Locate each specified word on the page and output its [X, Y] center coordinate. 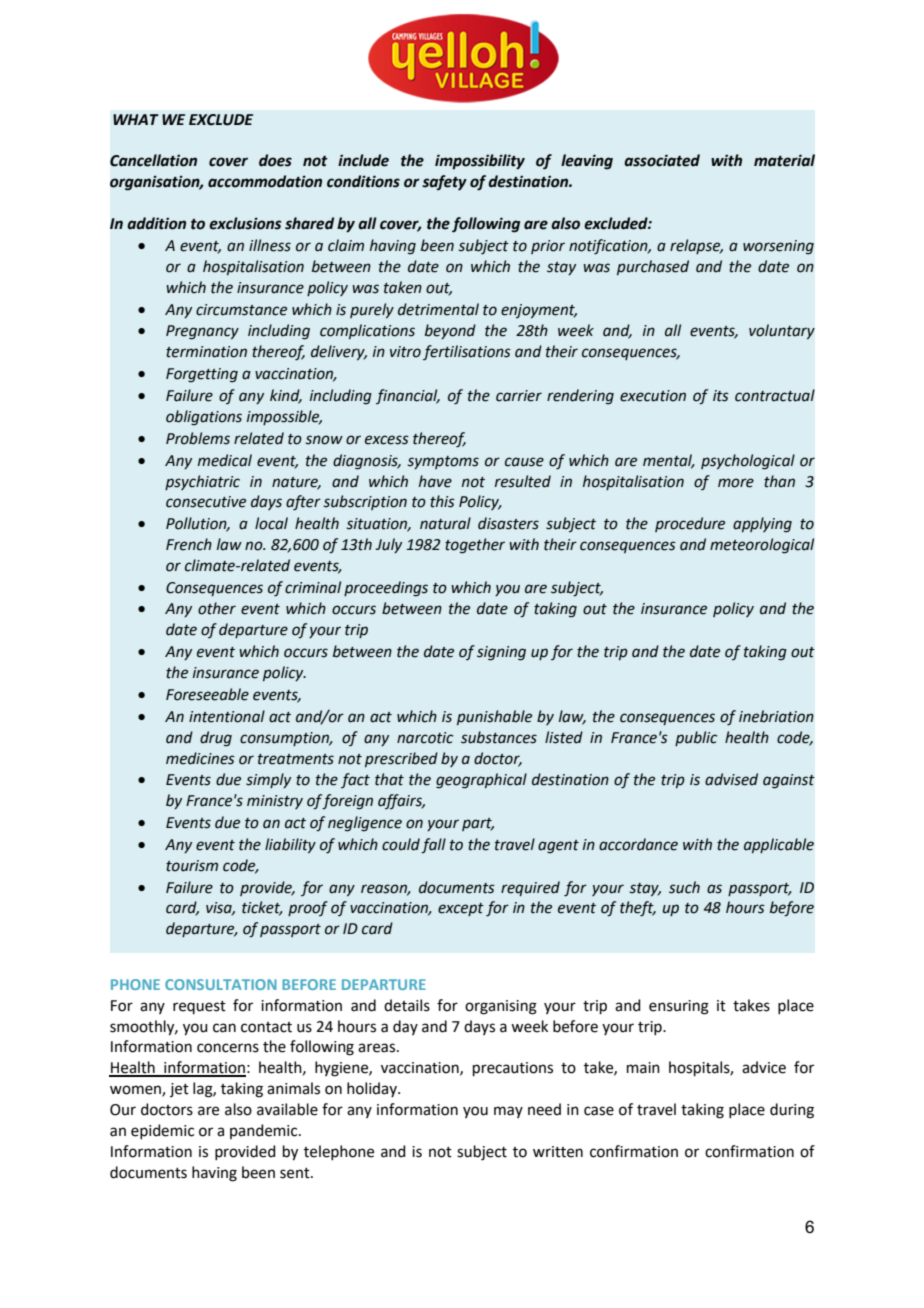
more [736, 483]
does [275, 160]
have [435, 481]
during [792, 1111]
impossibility [480, 162]
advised [731, 779]
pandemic [265, 1131]
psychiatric [202, 482]
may [508, 1112]
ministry [275, 802]
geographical [481, 781]
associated [662, 160]
